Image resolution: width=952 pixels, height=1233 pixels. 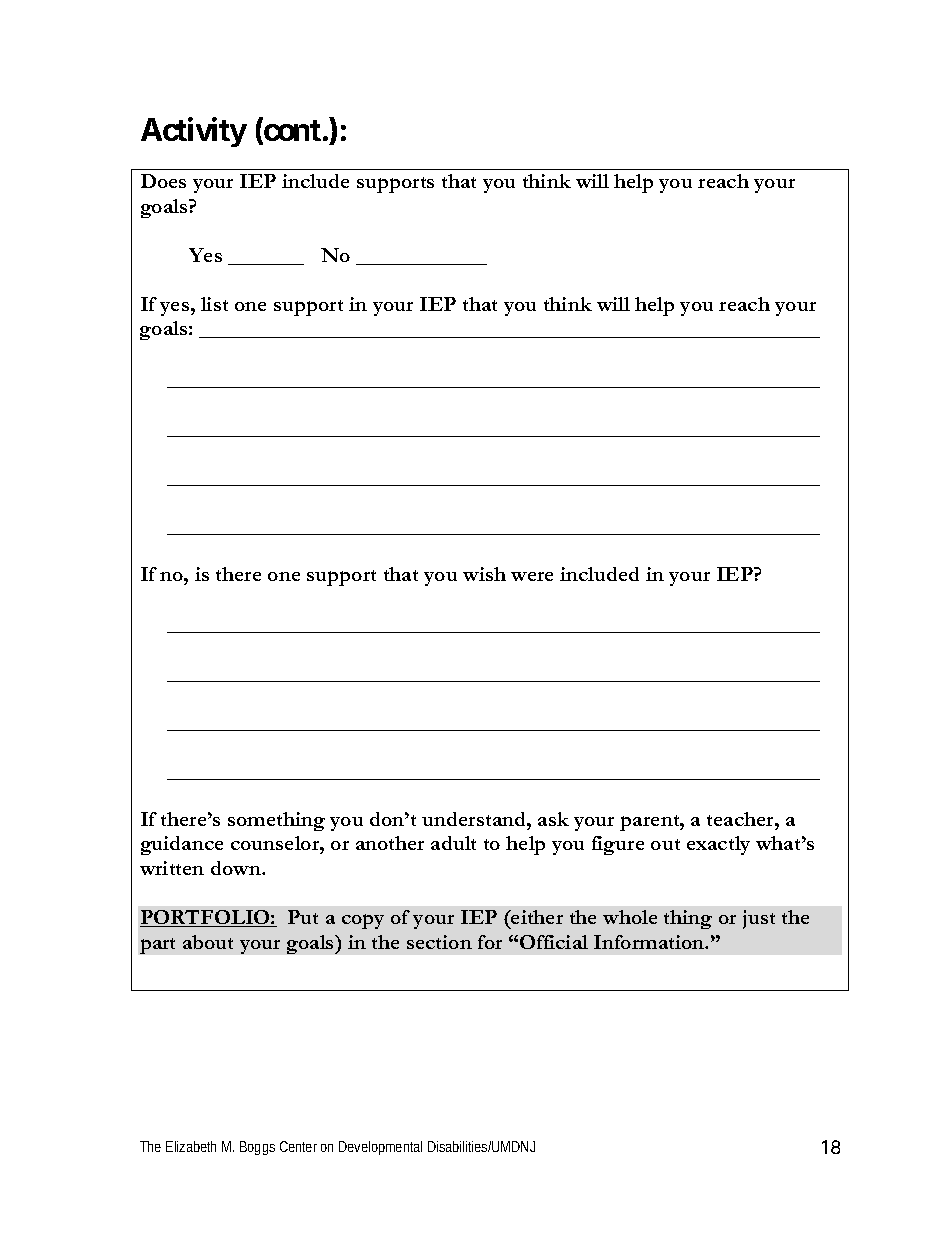 What do you see at coordinates (237, 868) in the page?
I see `down` at bounding box center [237, 868].
